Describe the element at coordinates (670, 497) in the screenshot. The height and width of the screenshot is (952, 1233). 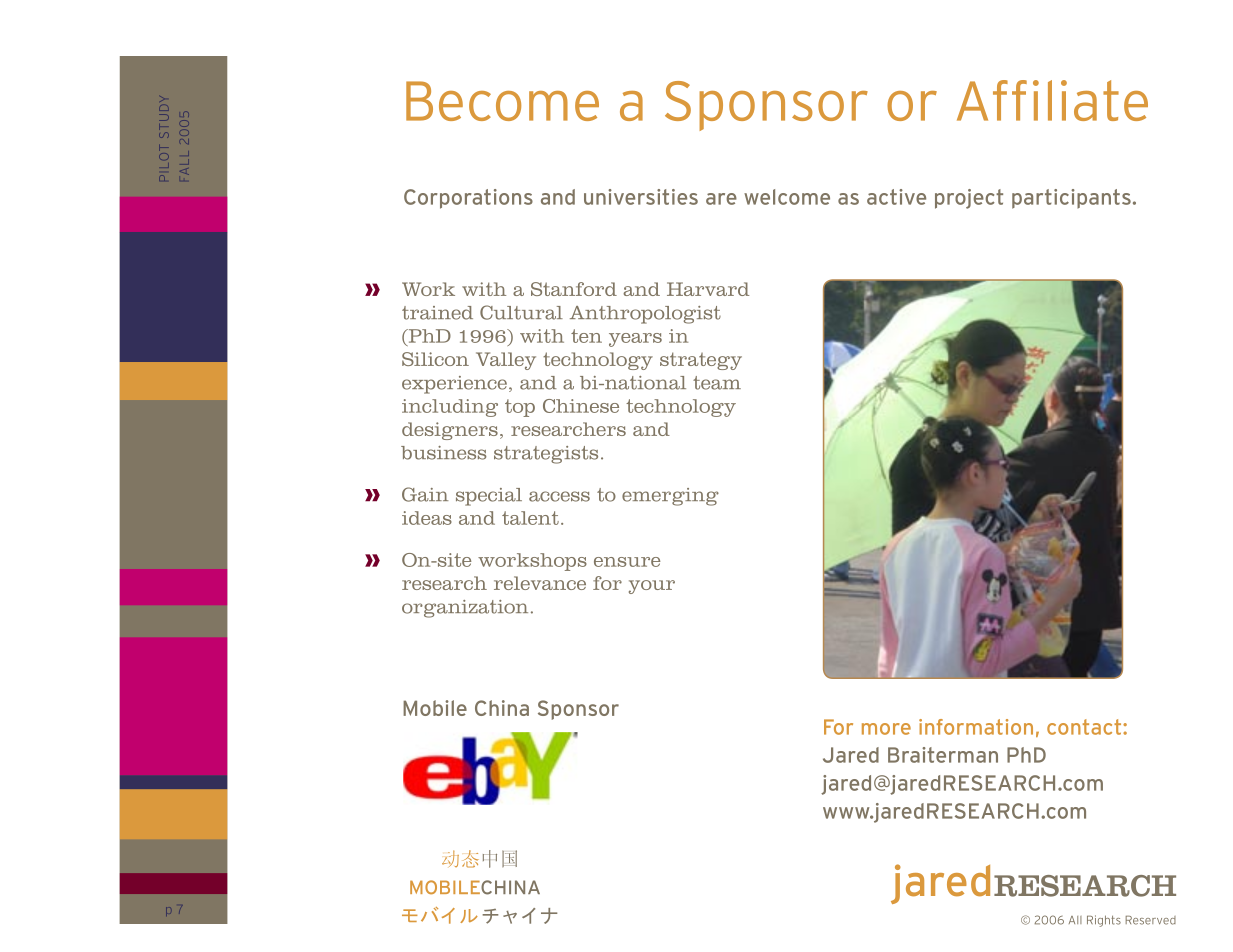
I see `emerging` at that location.
